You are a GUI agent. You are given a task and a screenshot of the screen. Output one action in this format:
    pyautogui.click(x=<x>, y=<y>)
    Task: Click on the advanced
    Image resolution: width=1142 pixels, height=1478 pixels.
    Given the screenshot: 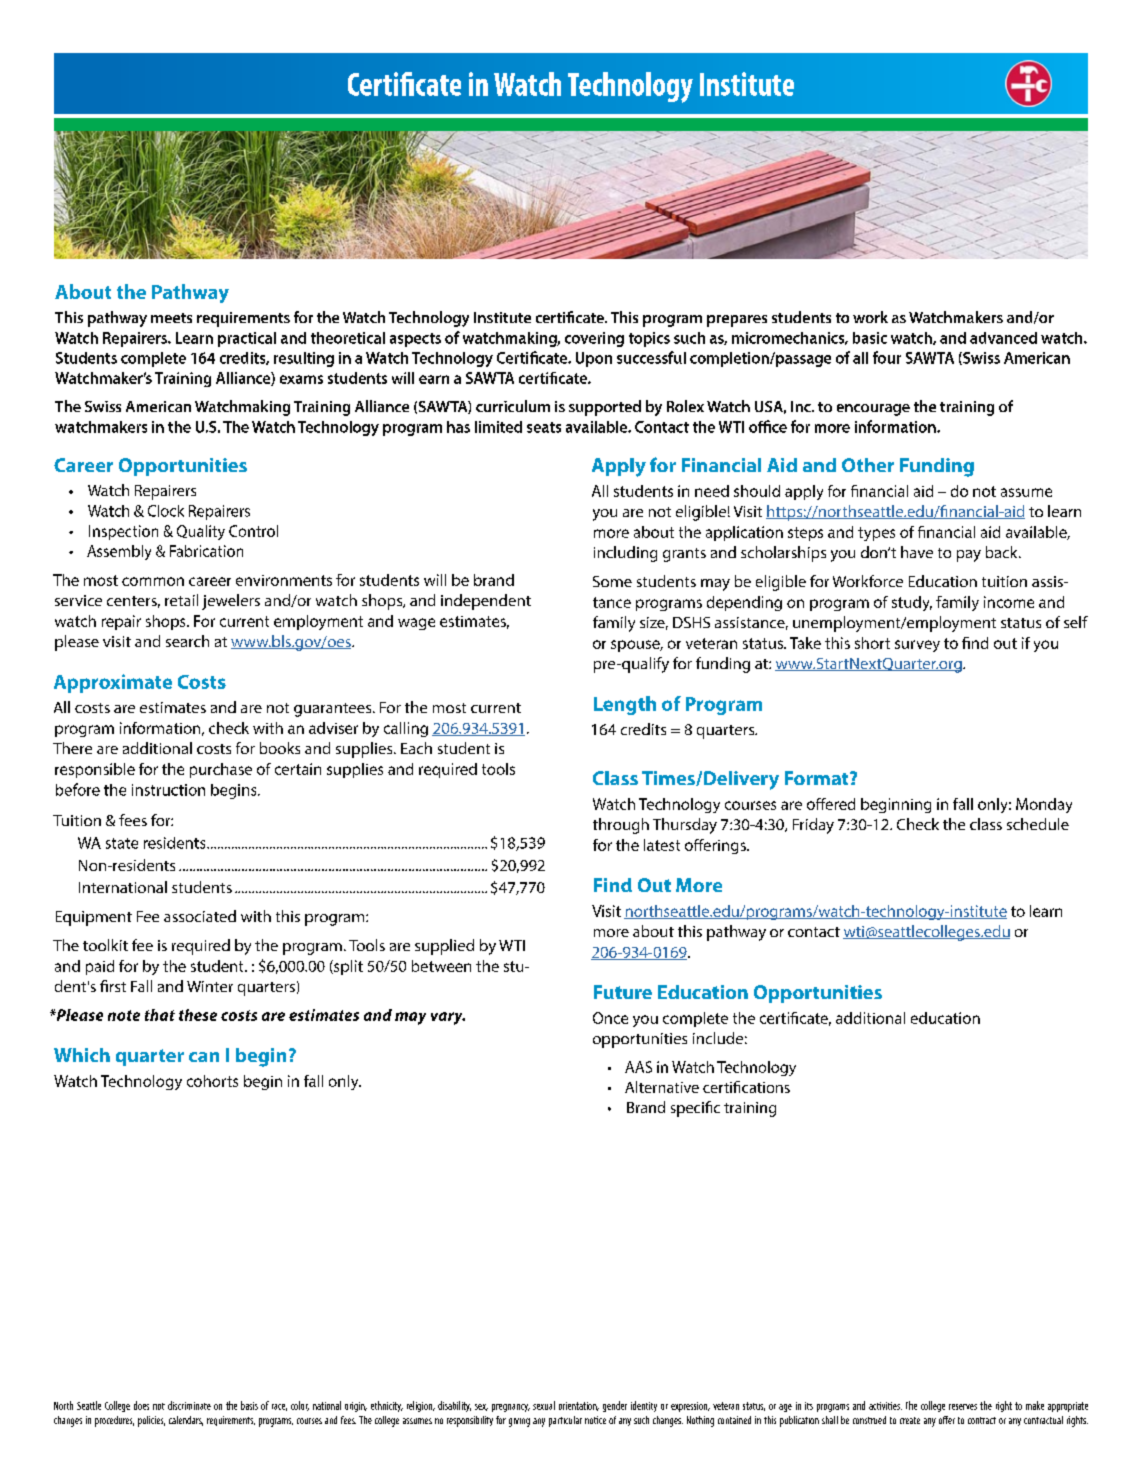 What is the action you would take?
    pyautogui.click(x=1003, y=338)
